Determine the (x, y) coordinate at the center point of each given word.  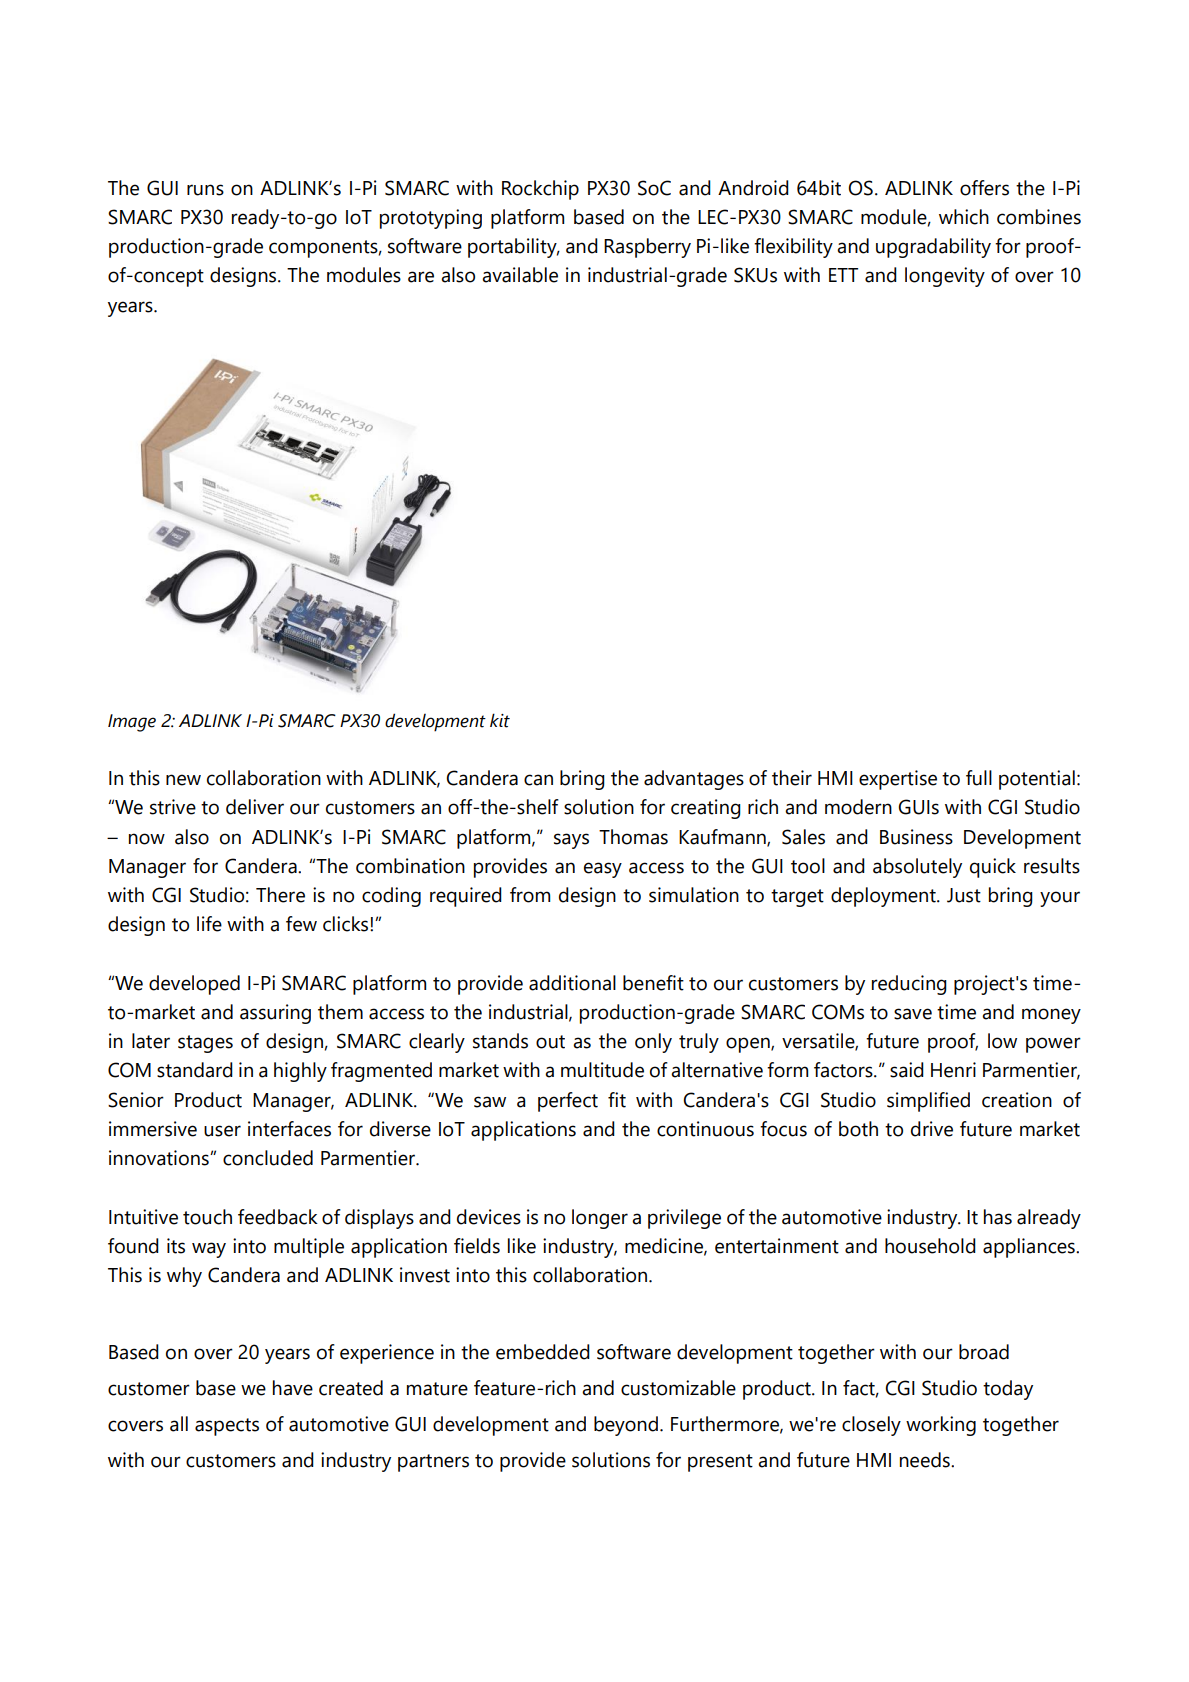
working (941, 1426)
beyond (626, 1426)
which (964, 217)
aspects (227, 1427)
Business (916, 837)
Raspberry (647, 248)
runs (205, 190)
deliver (255, 807)
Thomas (633, 837)
